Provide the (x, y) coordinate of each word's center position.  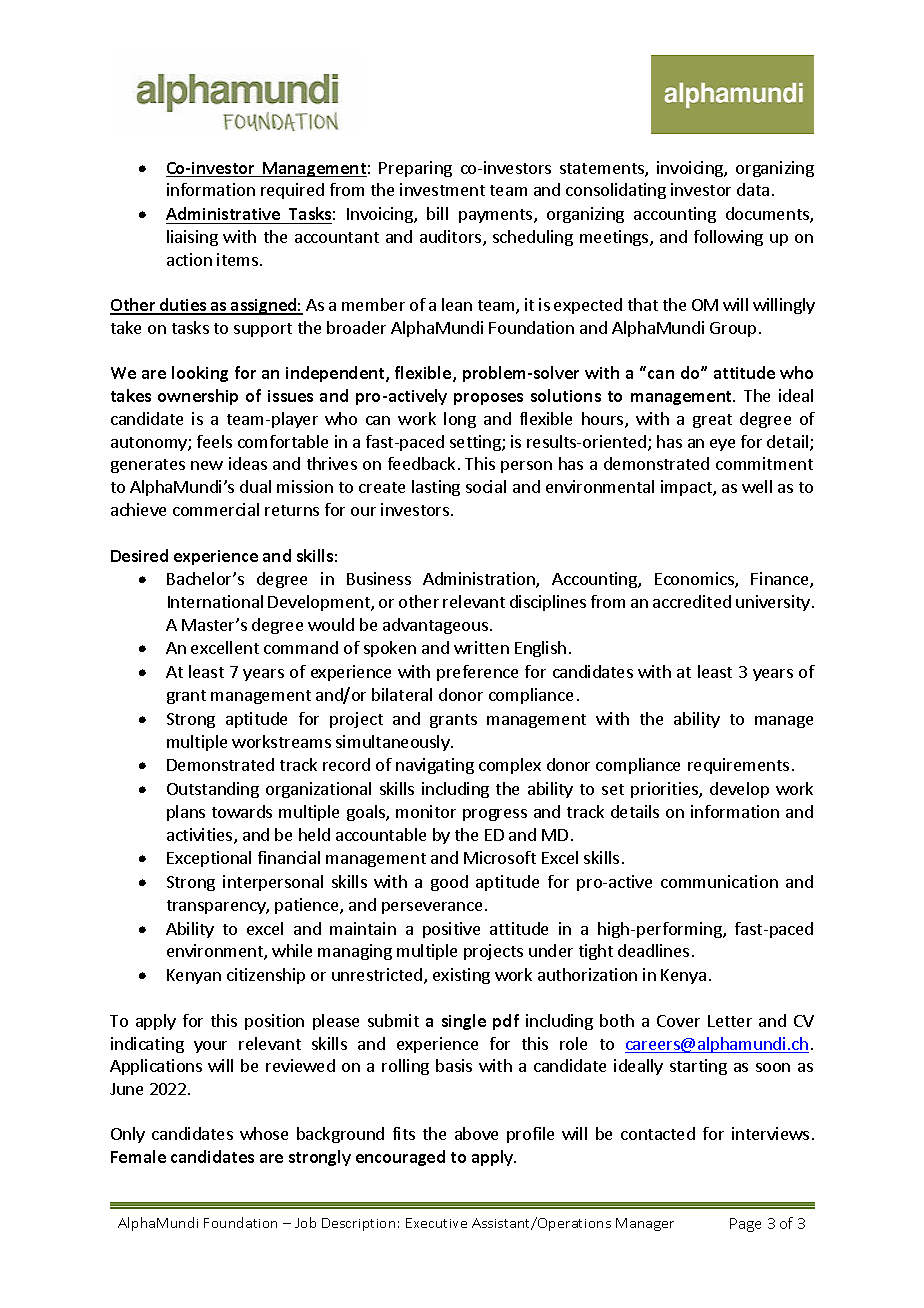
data (753, 189)
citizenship (266, 976)
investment (442, 189)
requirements (738, 766)
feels (214, 441)
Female (138, 1156)
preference (477, 673)
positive (451, 930)
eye (722, 445)
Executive (436, 1223)
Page (745, 1225)
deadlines (653, 950)
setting (476, 443)
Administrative (223, 213)
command (301, 647)
